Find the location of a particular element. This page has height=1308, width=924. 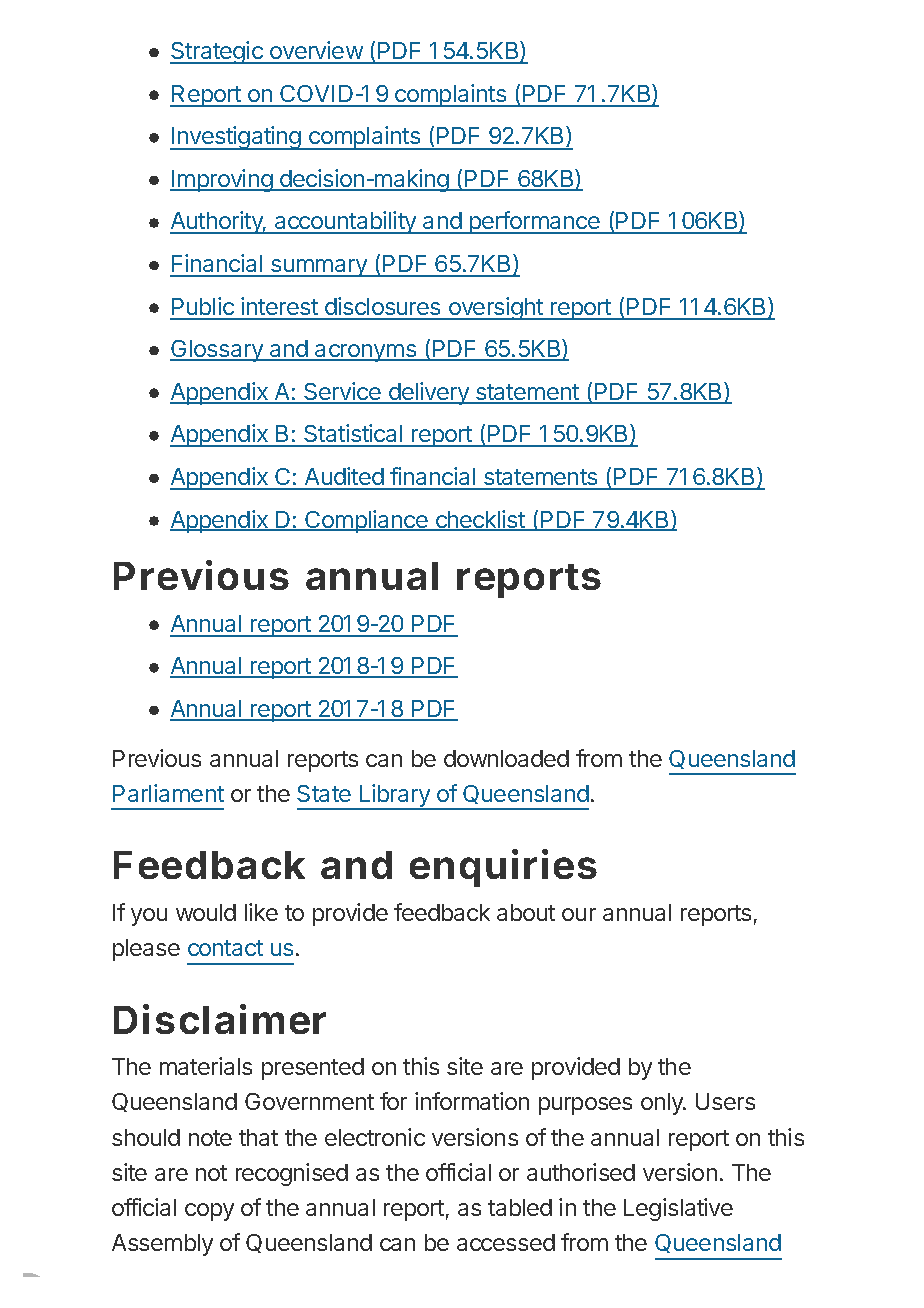

Library is located at coordinates (394, 797).
